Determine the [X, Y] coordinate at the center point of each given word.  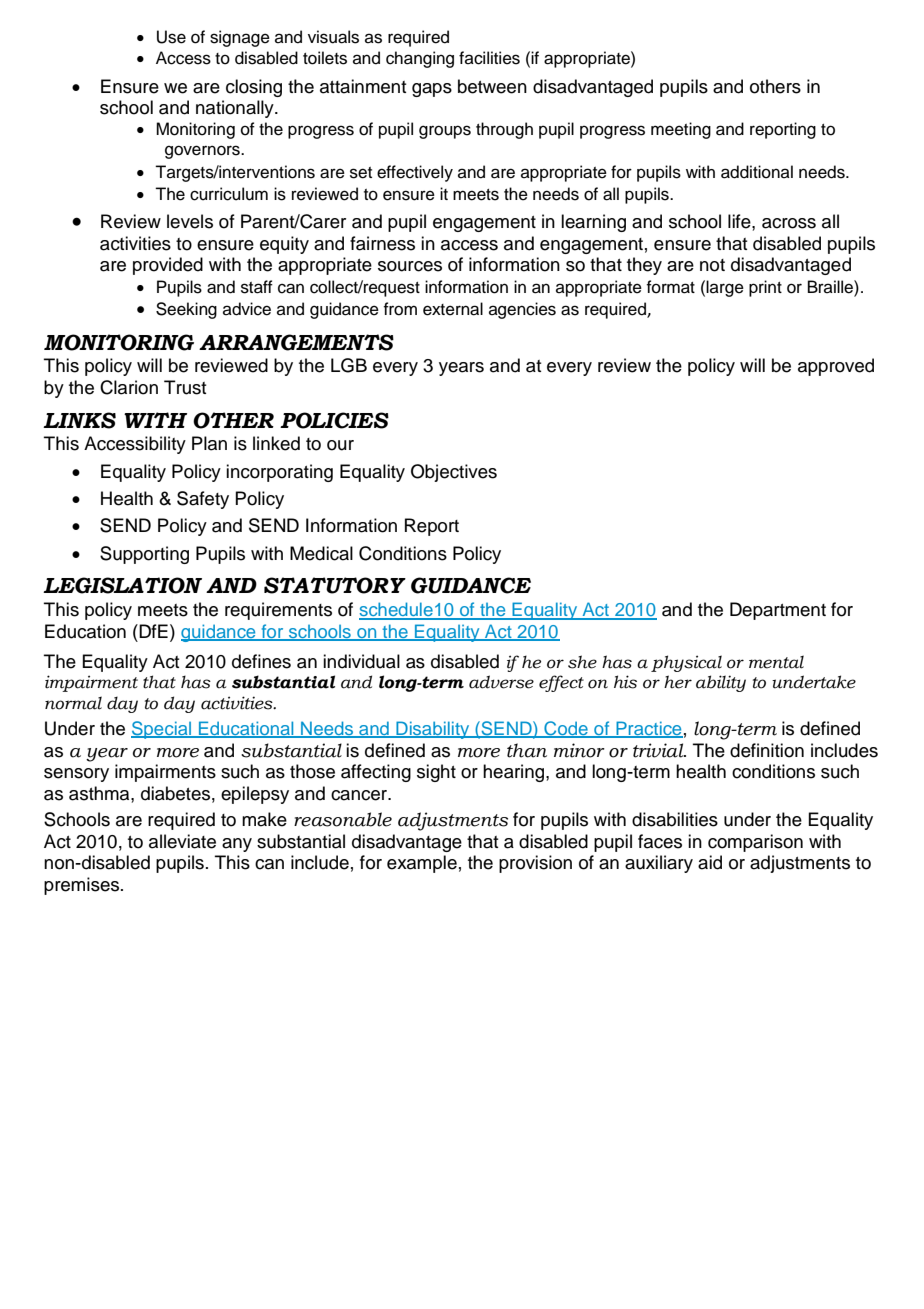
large [725, 288]
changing [420, 59]
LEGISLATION [122, 585]
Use [171, 37]
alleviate [182, 841]
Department [778, 611]
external [453, 309]
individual [361, 661]
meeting [681, 130]
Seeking [186, 310]
